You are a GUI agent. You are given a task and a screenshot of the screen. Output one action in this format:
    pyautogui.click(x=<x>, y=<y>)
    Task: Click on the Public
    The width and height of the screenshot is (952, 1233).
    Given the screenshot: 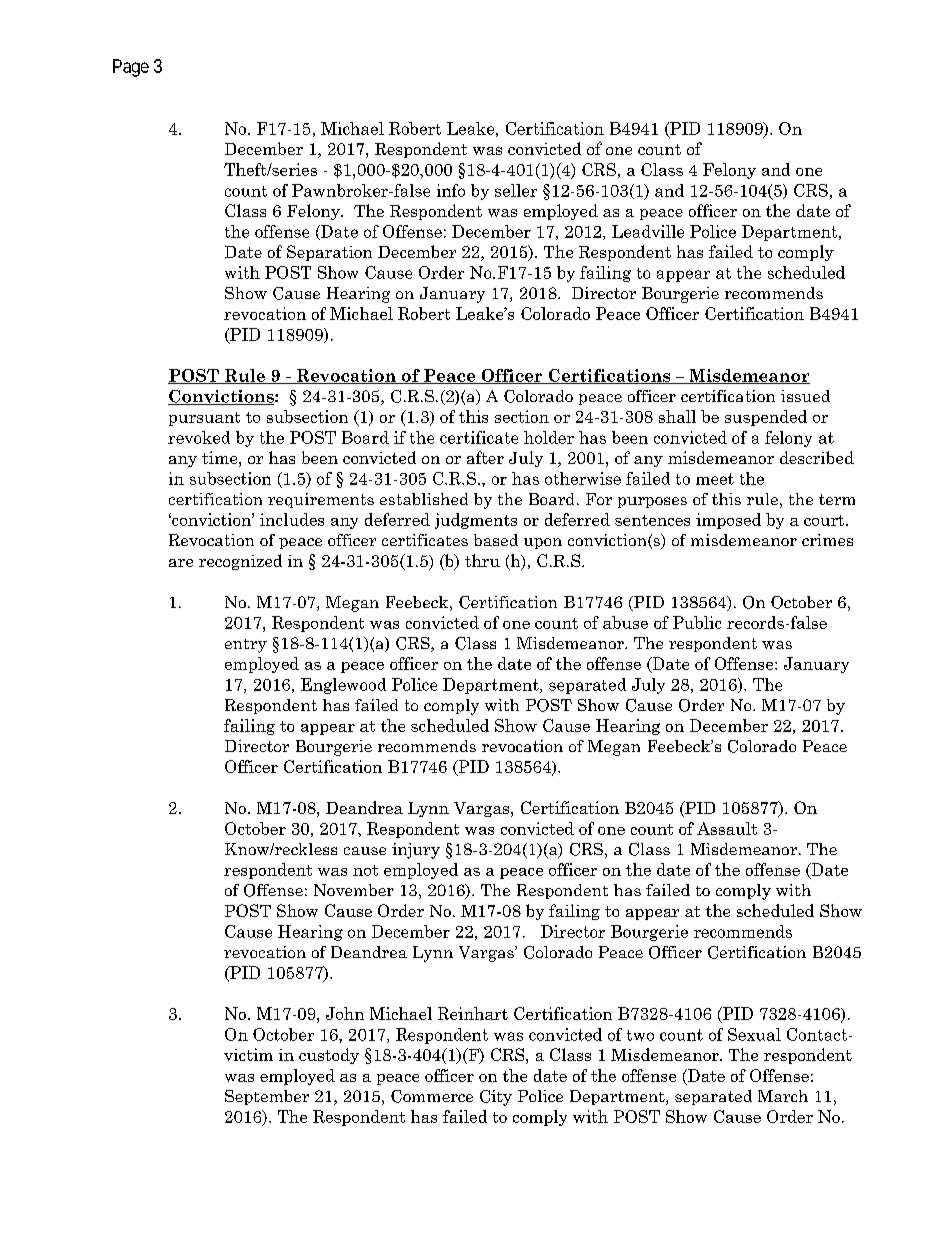 What is the action you would take?
    pyautogui.click(x=697, y=622)
